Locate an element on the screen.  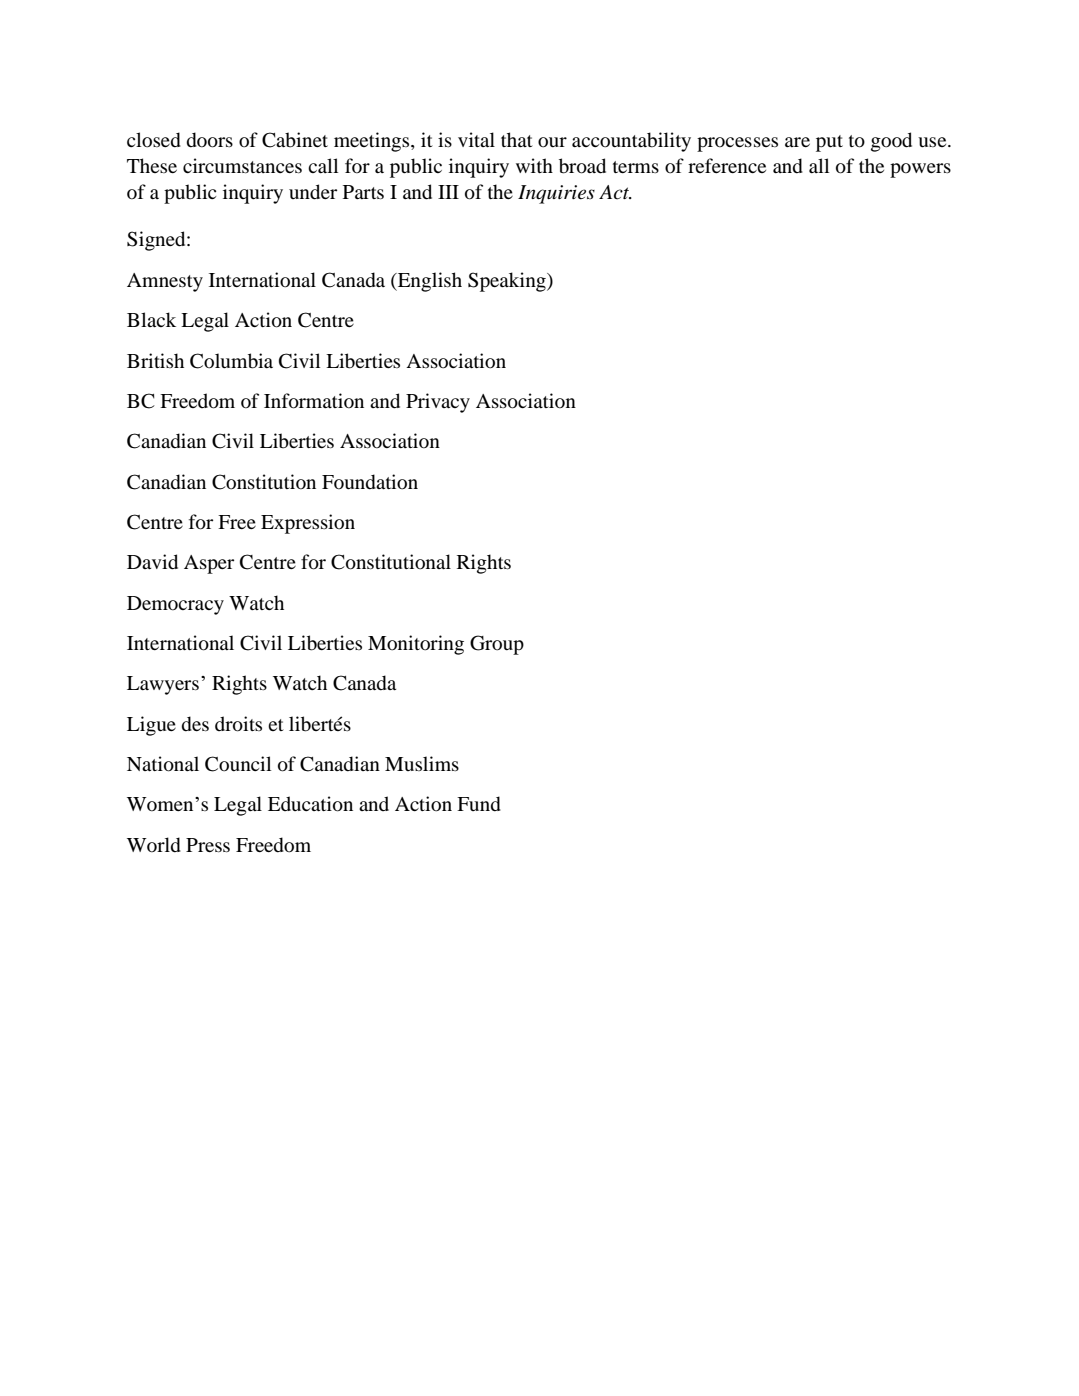
with is located at coordinates (534, 165).
